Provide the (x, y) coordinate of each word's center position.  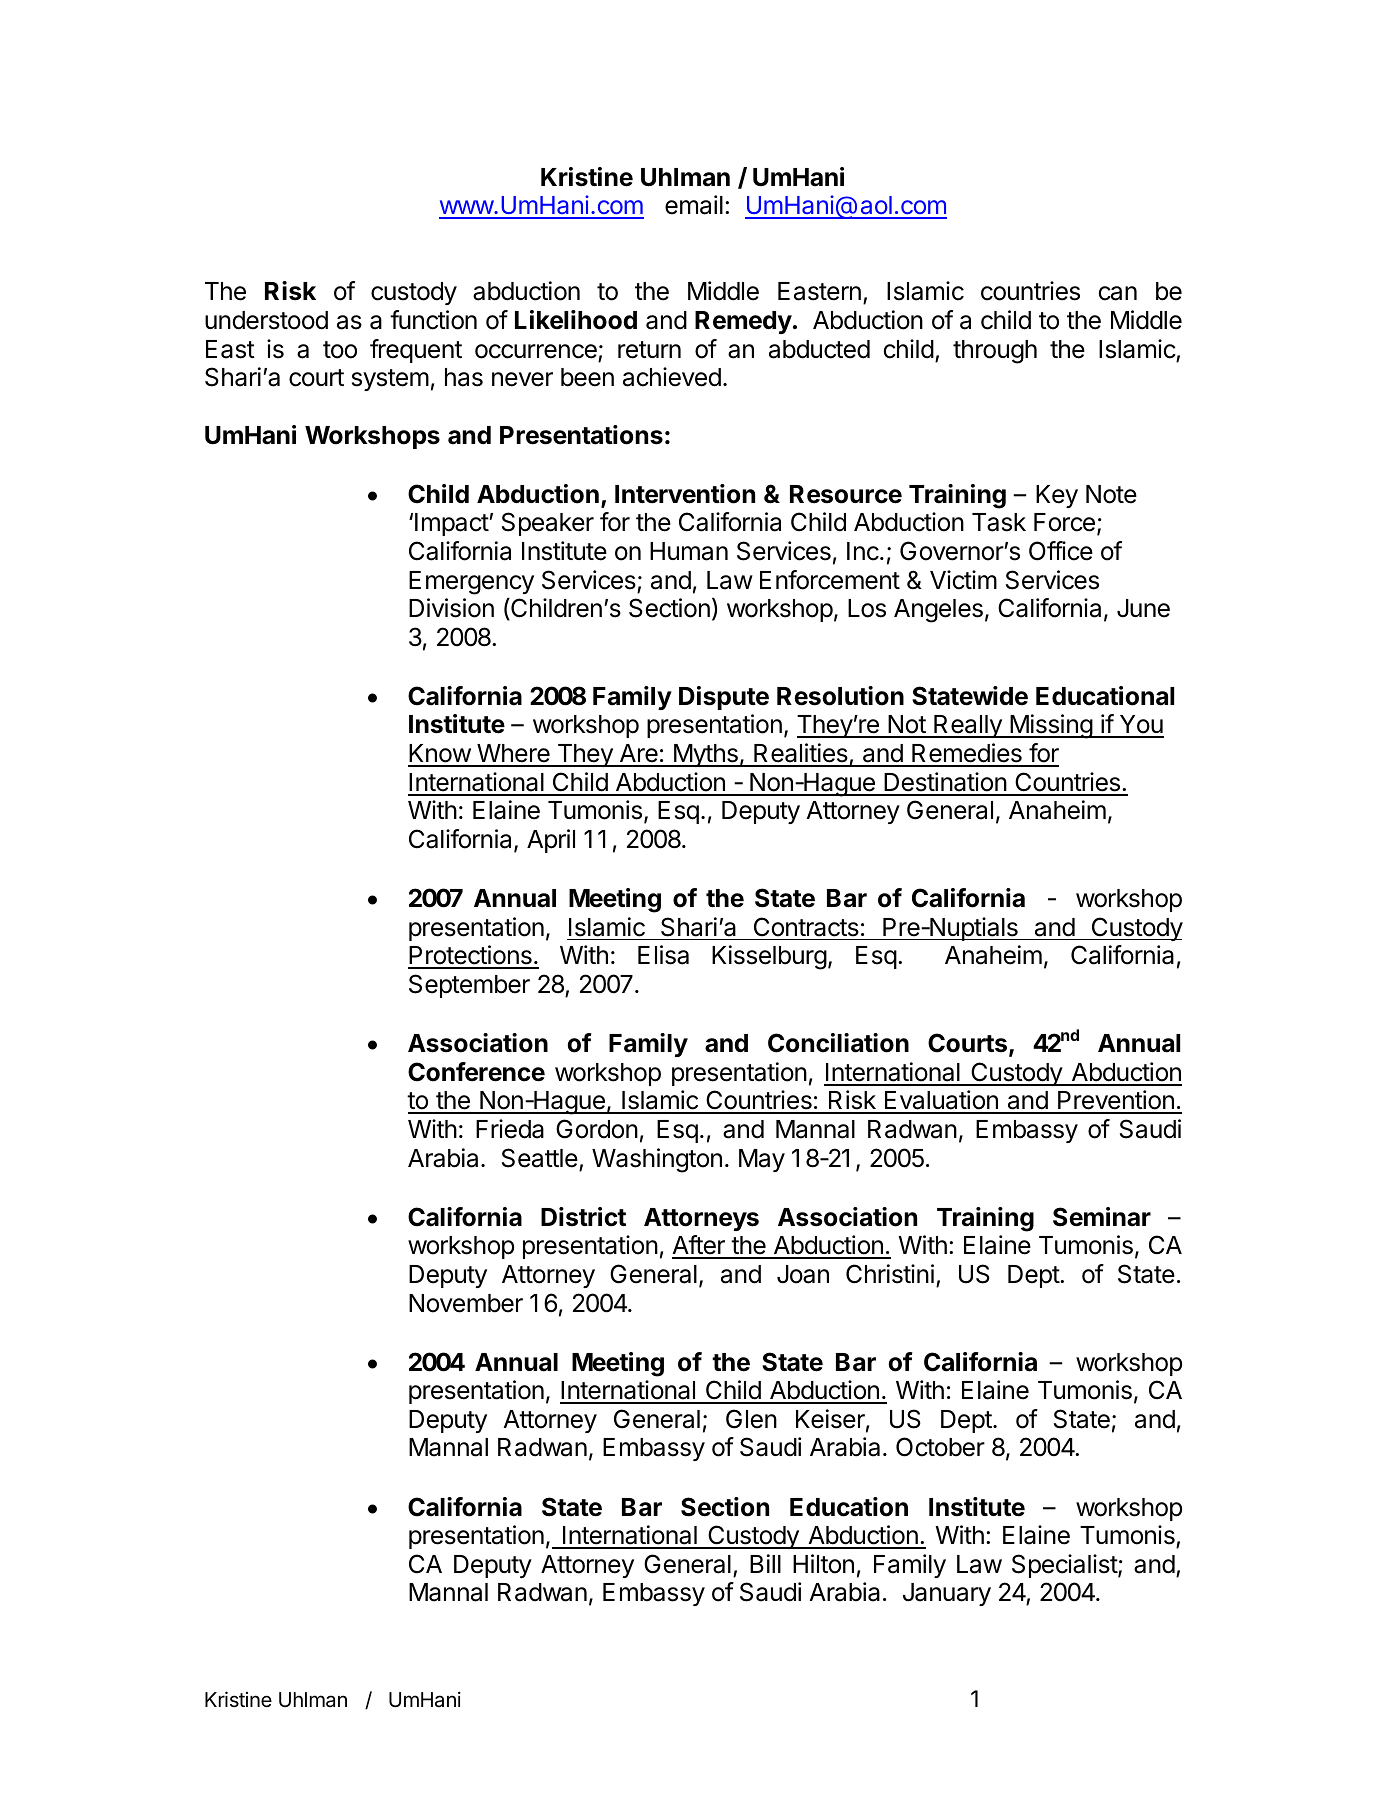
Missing (1051, 726)
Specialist (1065, 1566)
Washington (657, 1160)
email (694, 205)
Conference (476, 1072)
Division (451, 608)
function (433, 320)
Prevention (1116, 1101)
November (466, 1303)
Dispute (724, 698)
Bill (765, 1563)
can (1118, 293)
